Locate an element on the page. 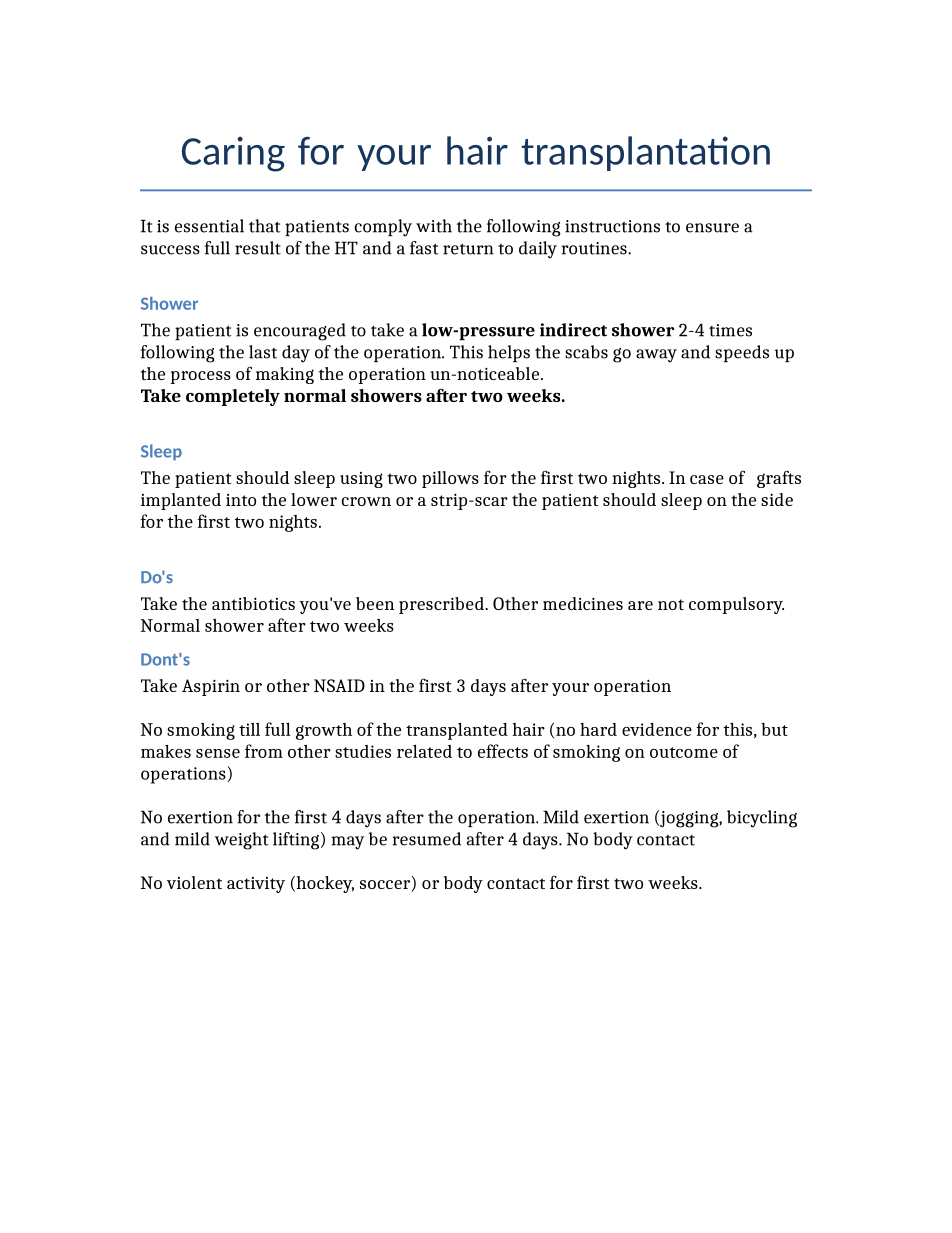 This image has width=952, height=1233. into is located at coordinates (241, 500).
